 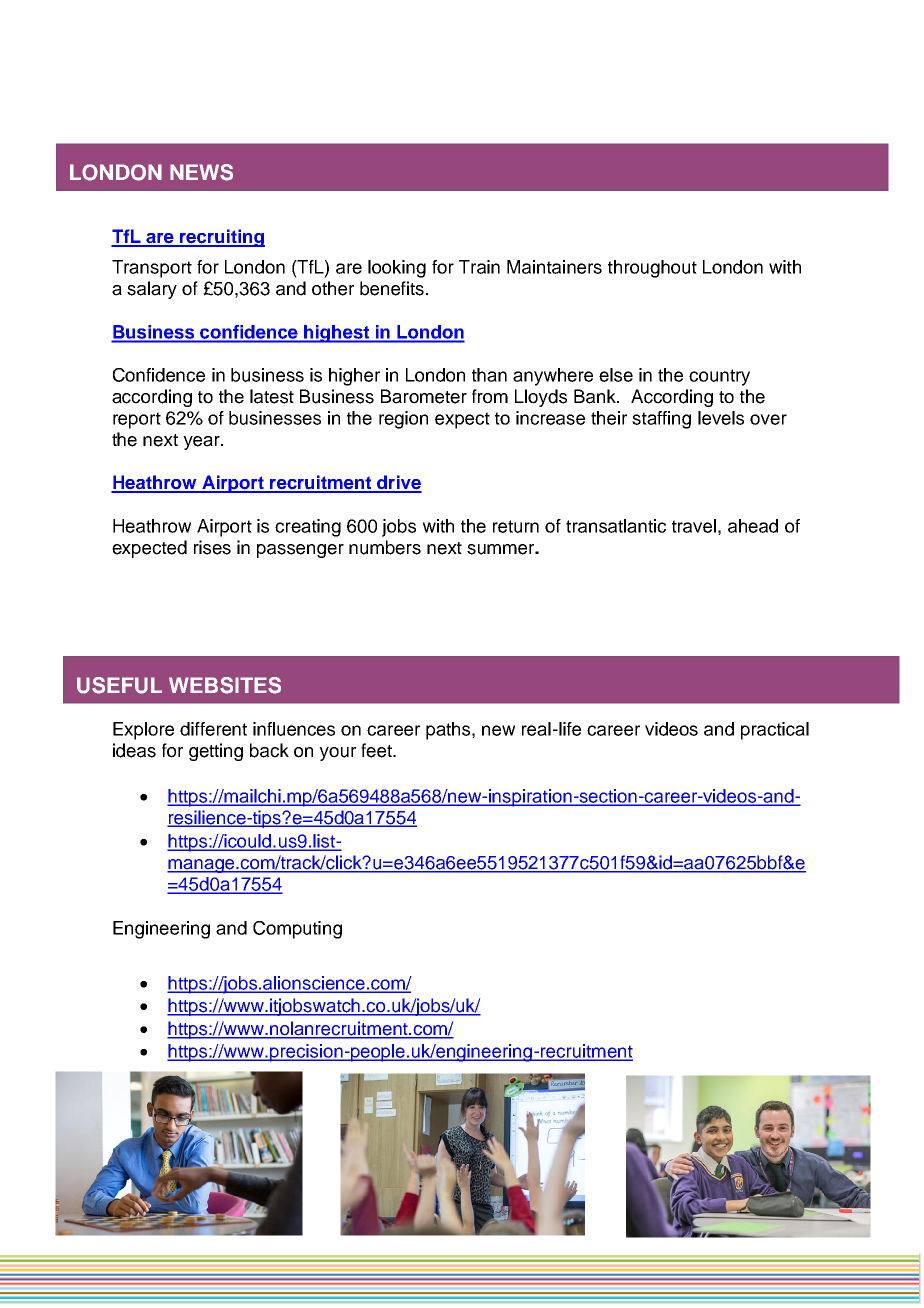 What do you see at coordinates (385, 547) in the page?
I see `numbers` at bounding box center [385, 547].
